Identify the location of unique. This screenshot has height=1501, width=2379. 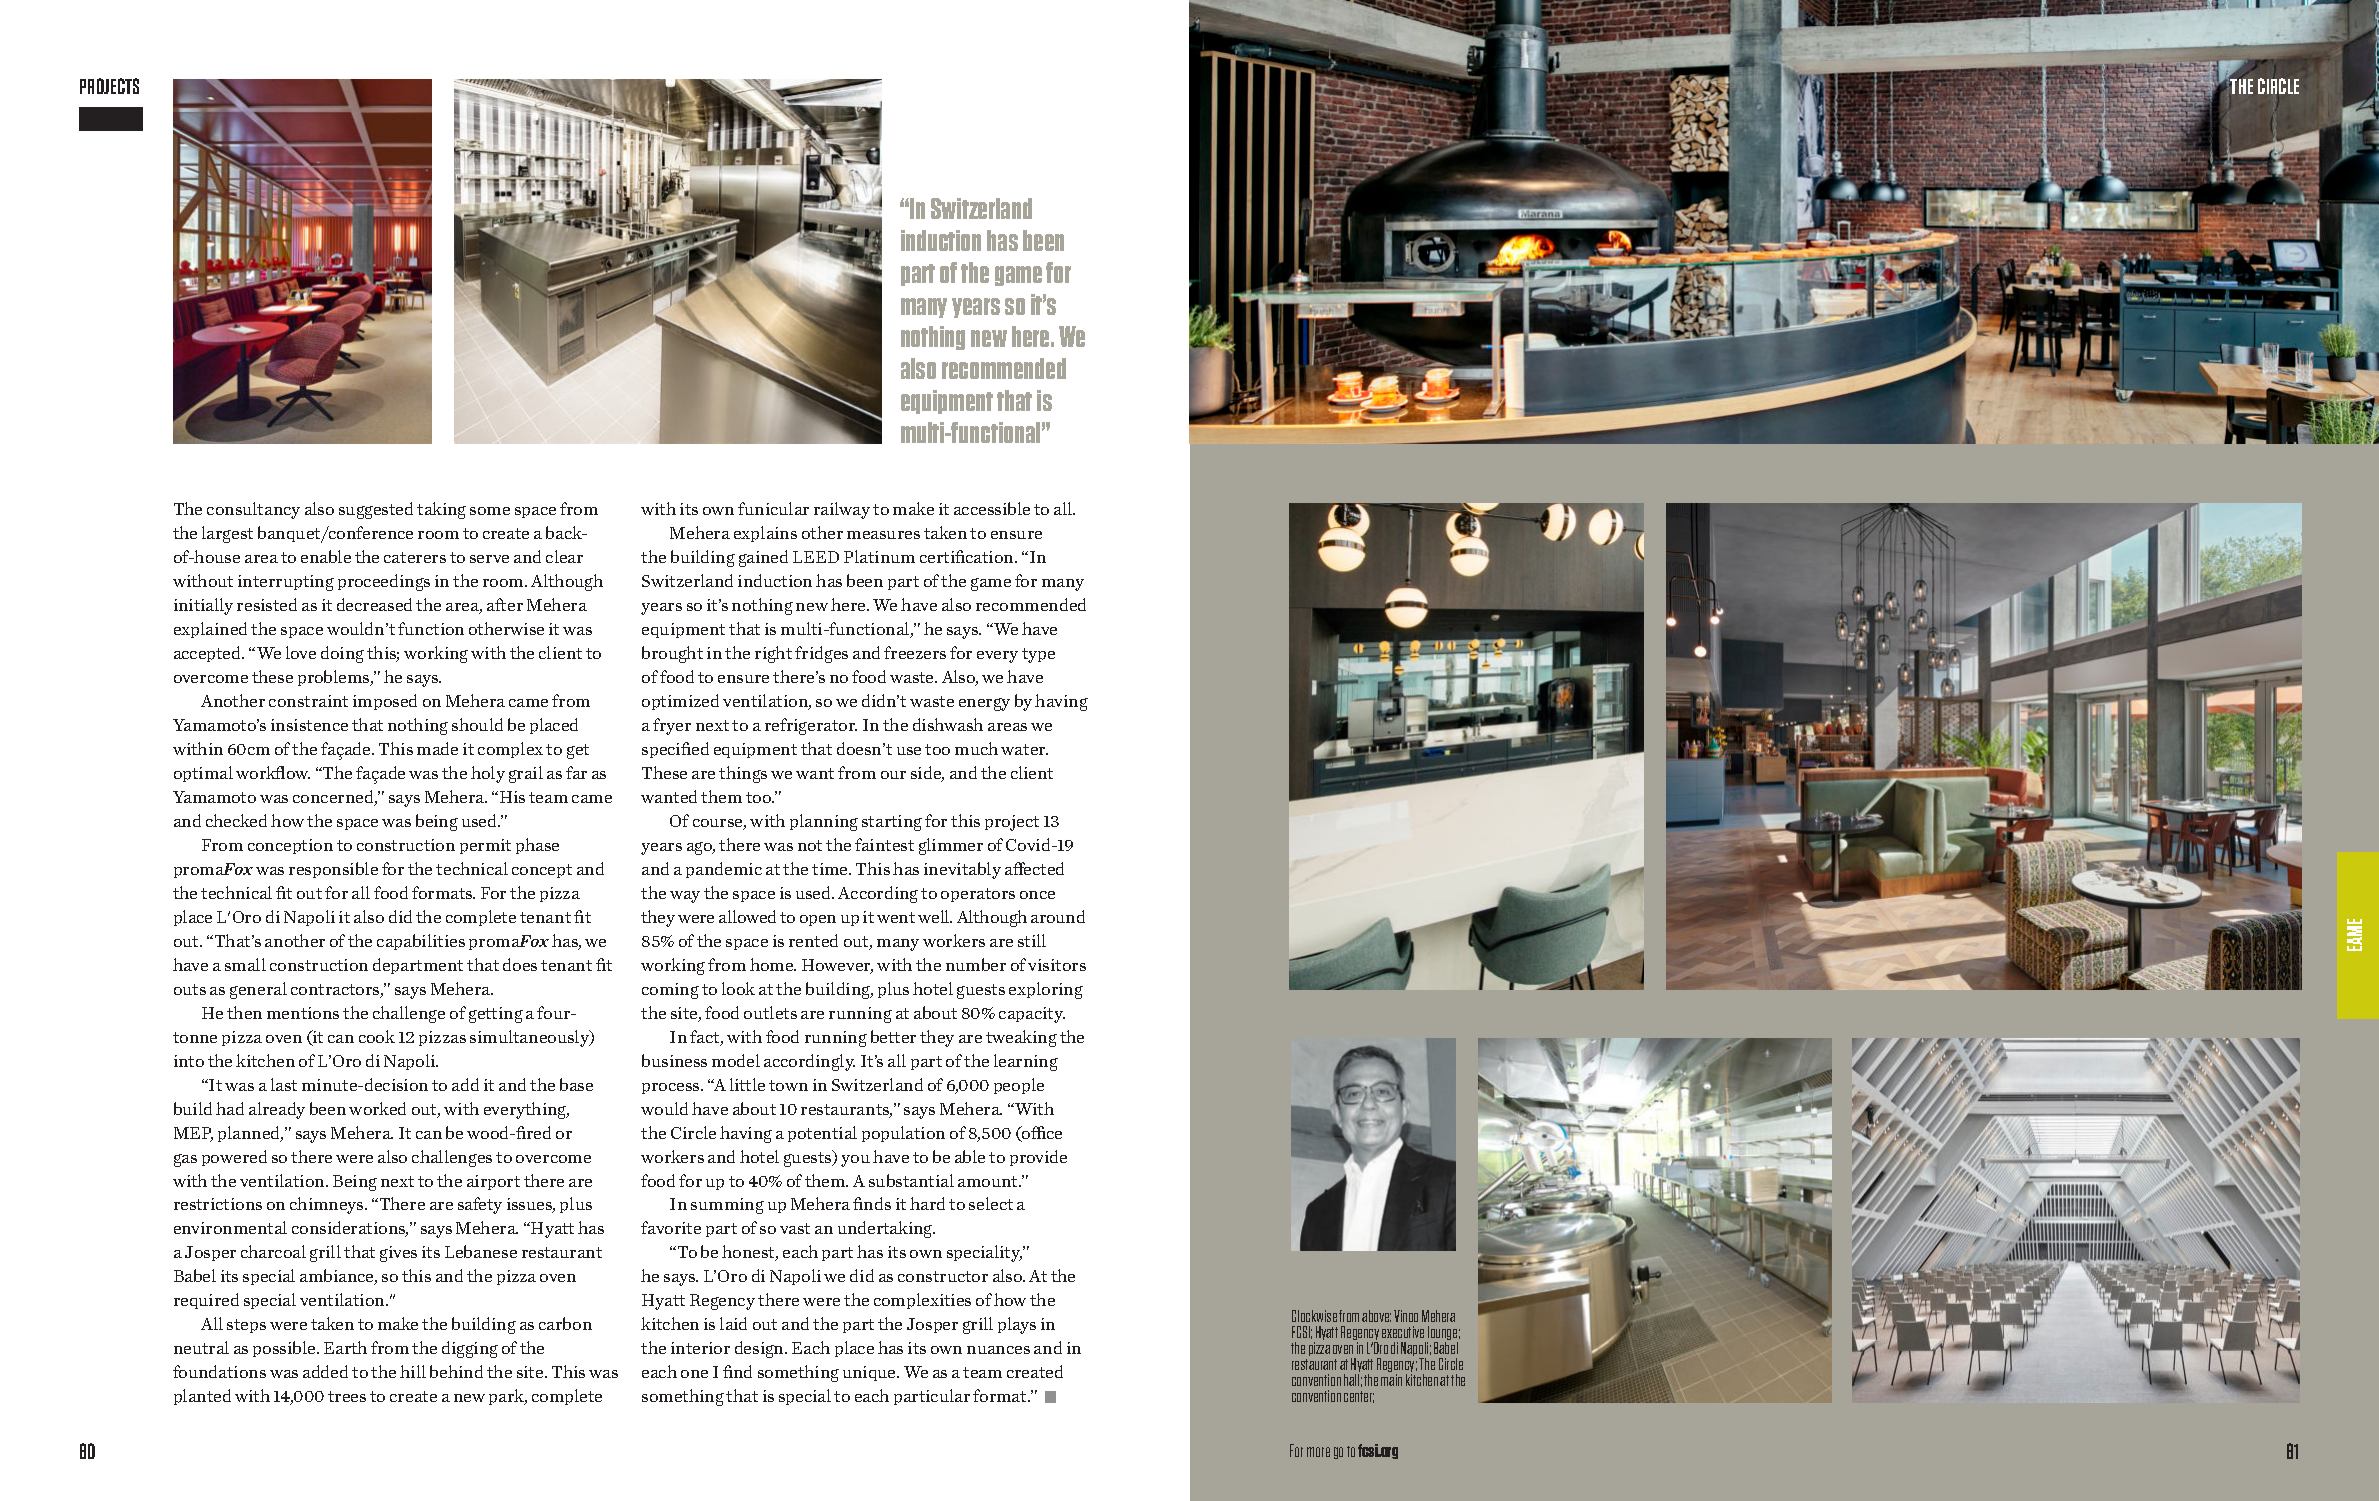
(870, 1373).
